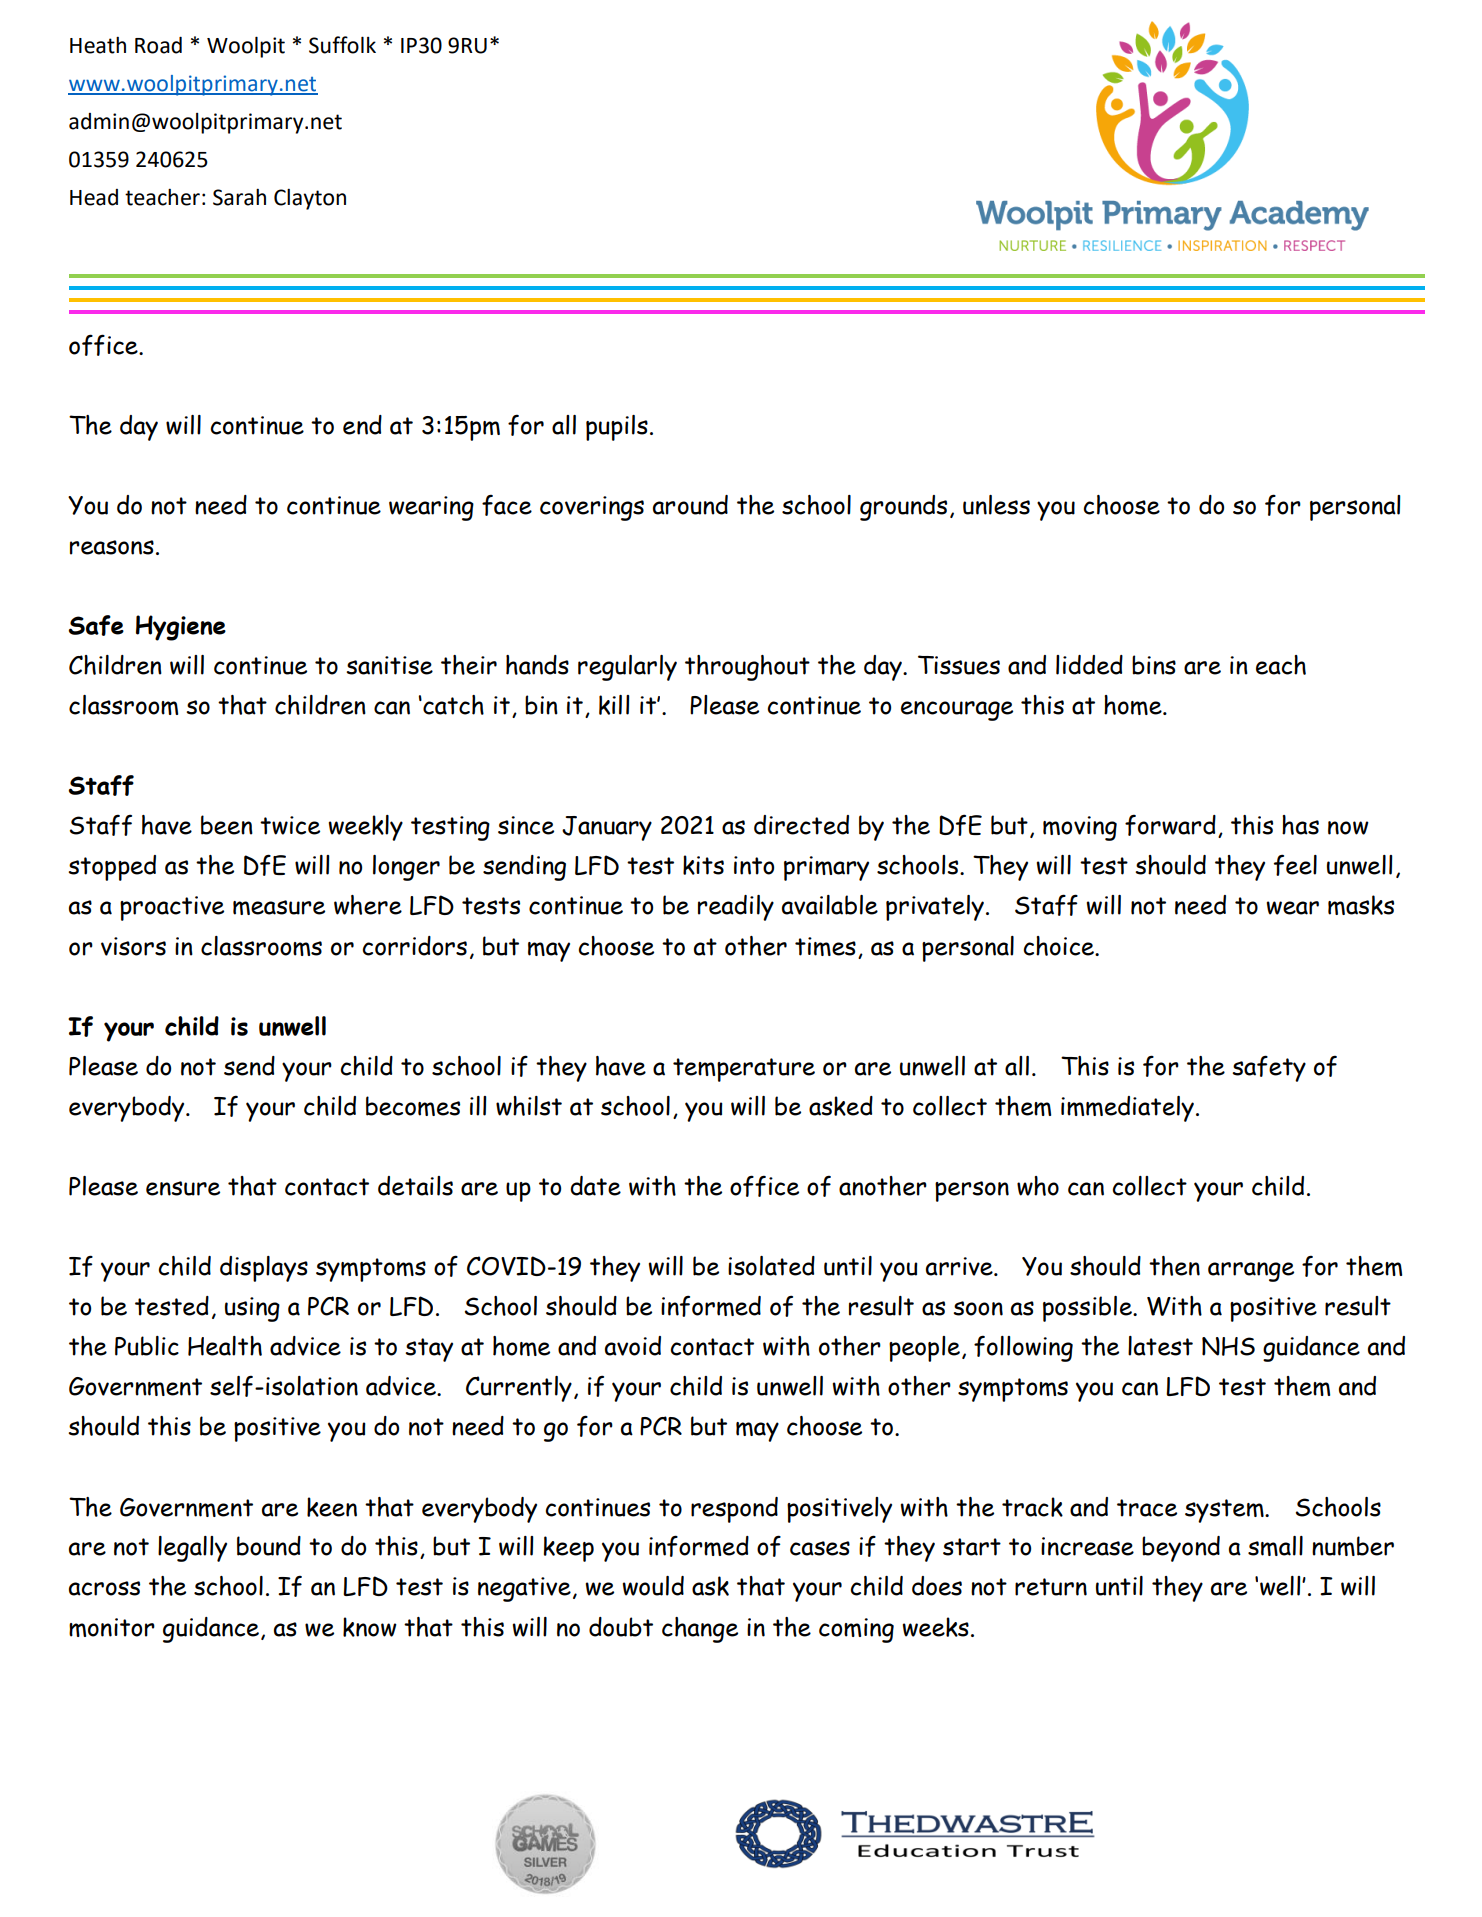 The image size is (1482, 1917). What do you see at coordinates (158, 45) in the page?
I see `Road` at bounding box center [158, 45].
